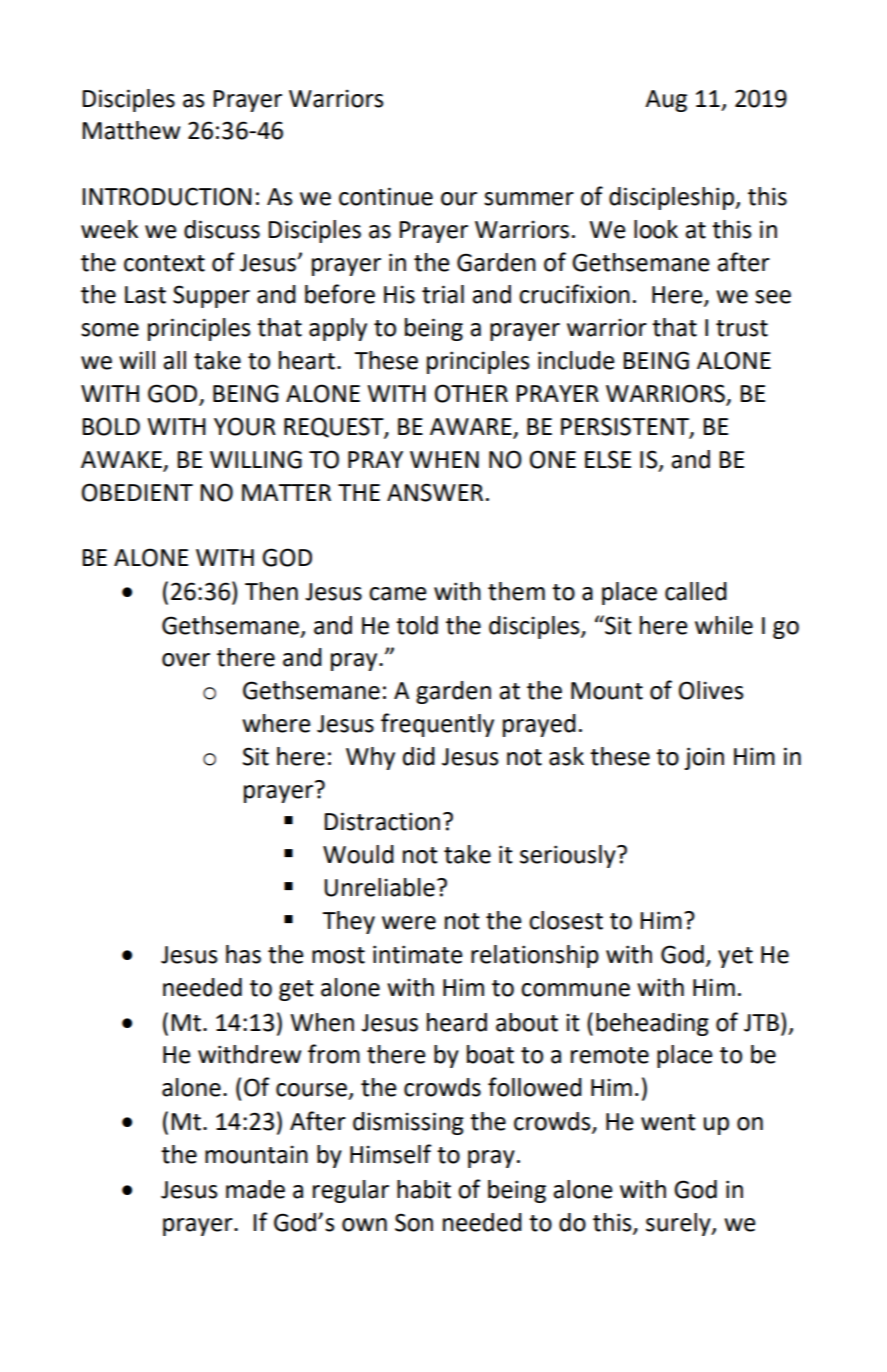 The height and width of the screenshot is (1372, 887). What do you see at coordinates (704, 758) in the screenshot?
I see `join` at bounding box center [704, 758].
